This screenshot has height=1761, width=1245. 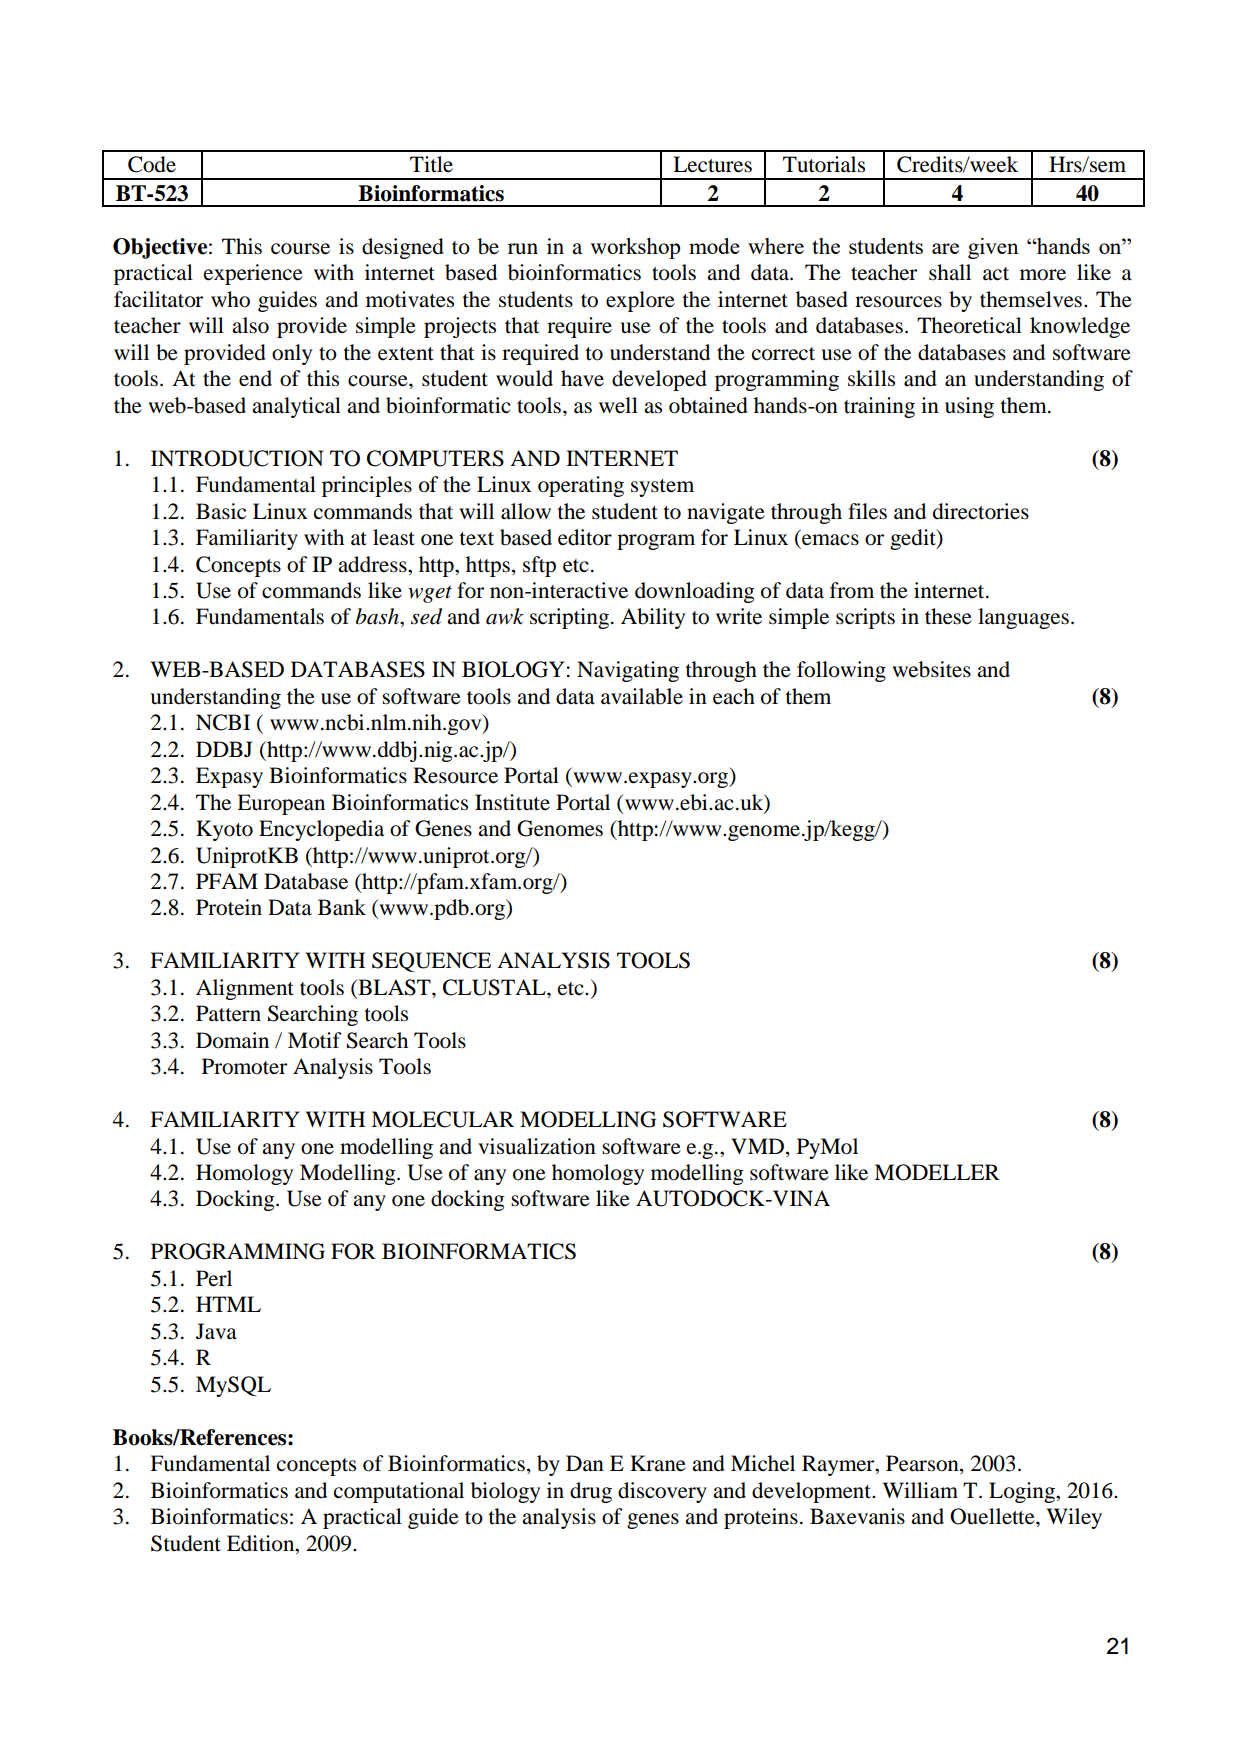 I want to click on bash, so click(x=378, y=616).
